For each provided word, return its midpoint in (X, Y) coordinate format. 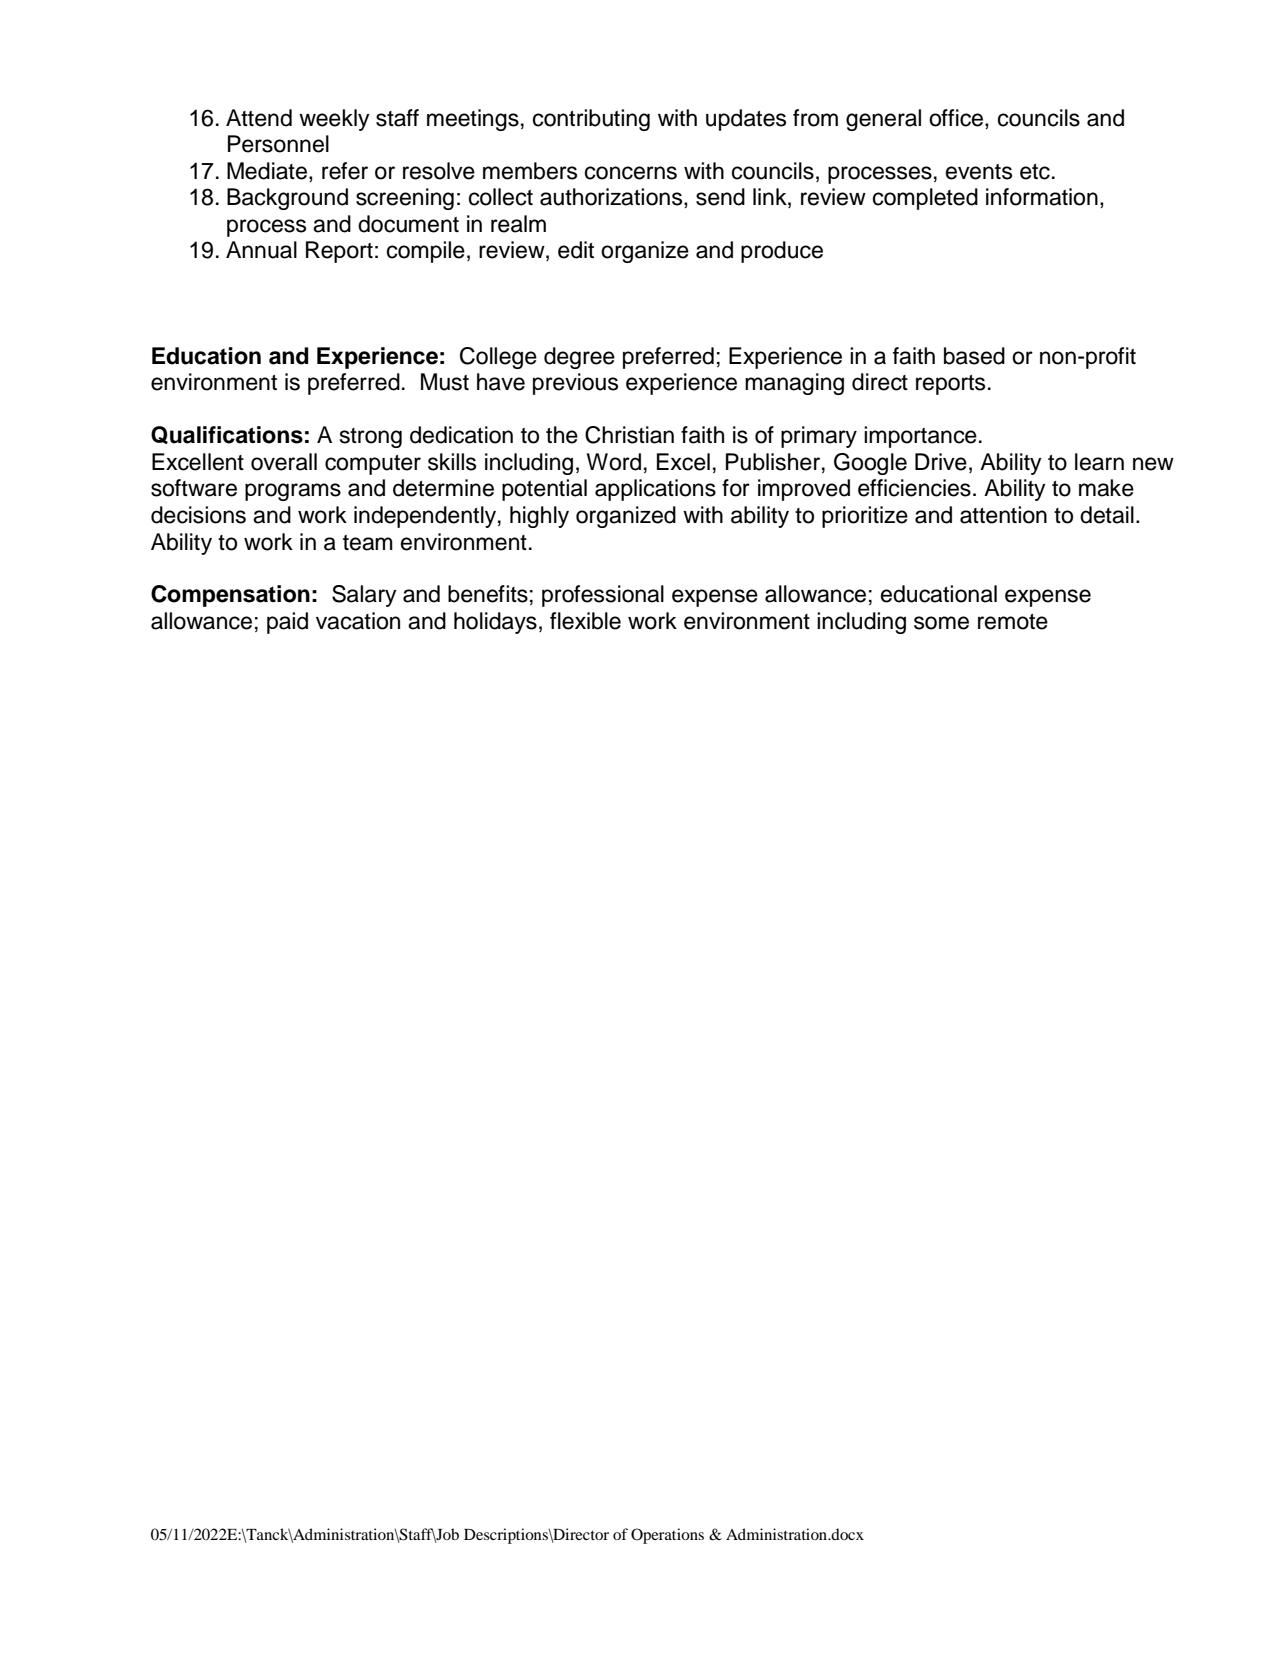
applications (655, 490)
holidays (495, 623)
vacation (358, 621)
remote (1013, 622)
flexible (585, 621)
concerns (631, 173)
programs (293, 492)
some (941, 623)
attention (1003, 515)
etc (1035, 172)
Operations (667, 1536)
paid (287, 623)
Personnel (278, 144)
